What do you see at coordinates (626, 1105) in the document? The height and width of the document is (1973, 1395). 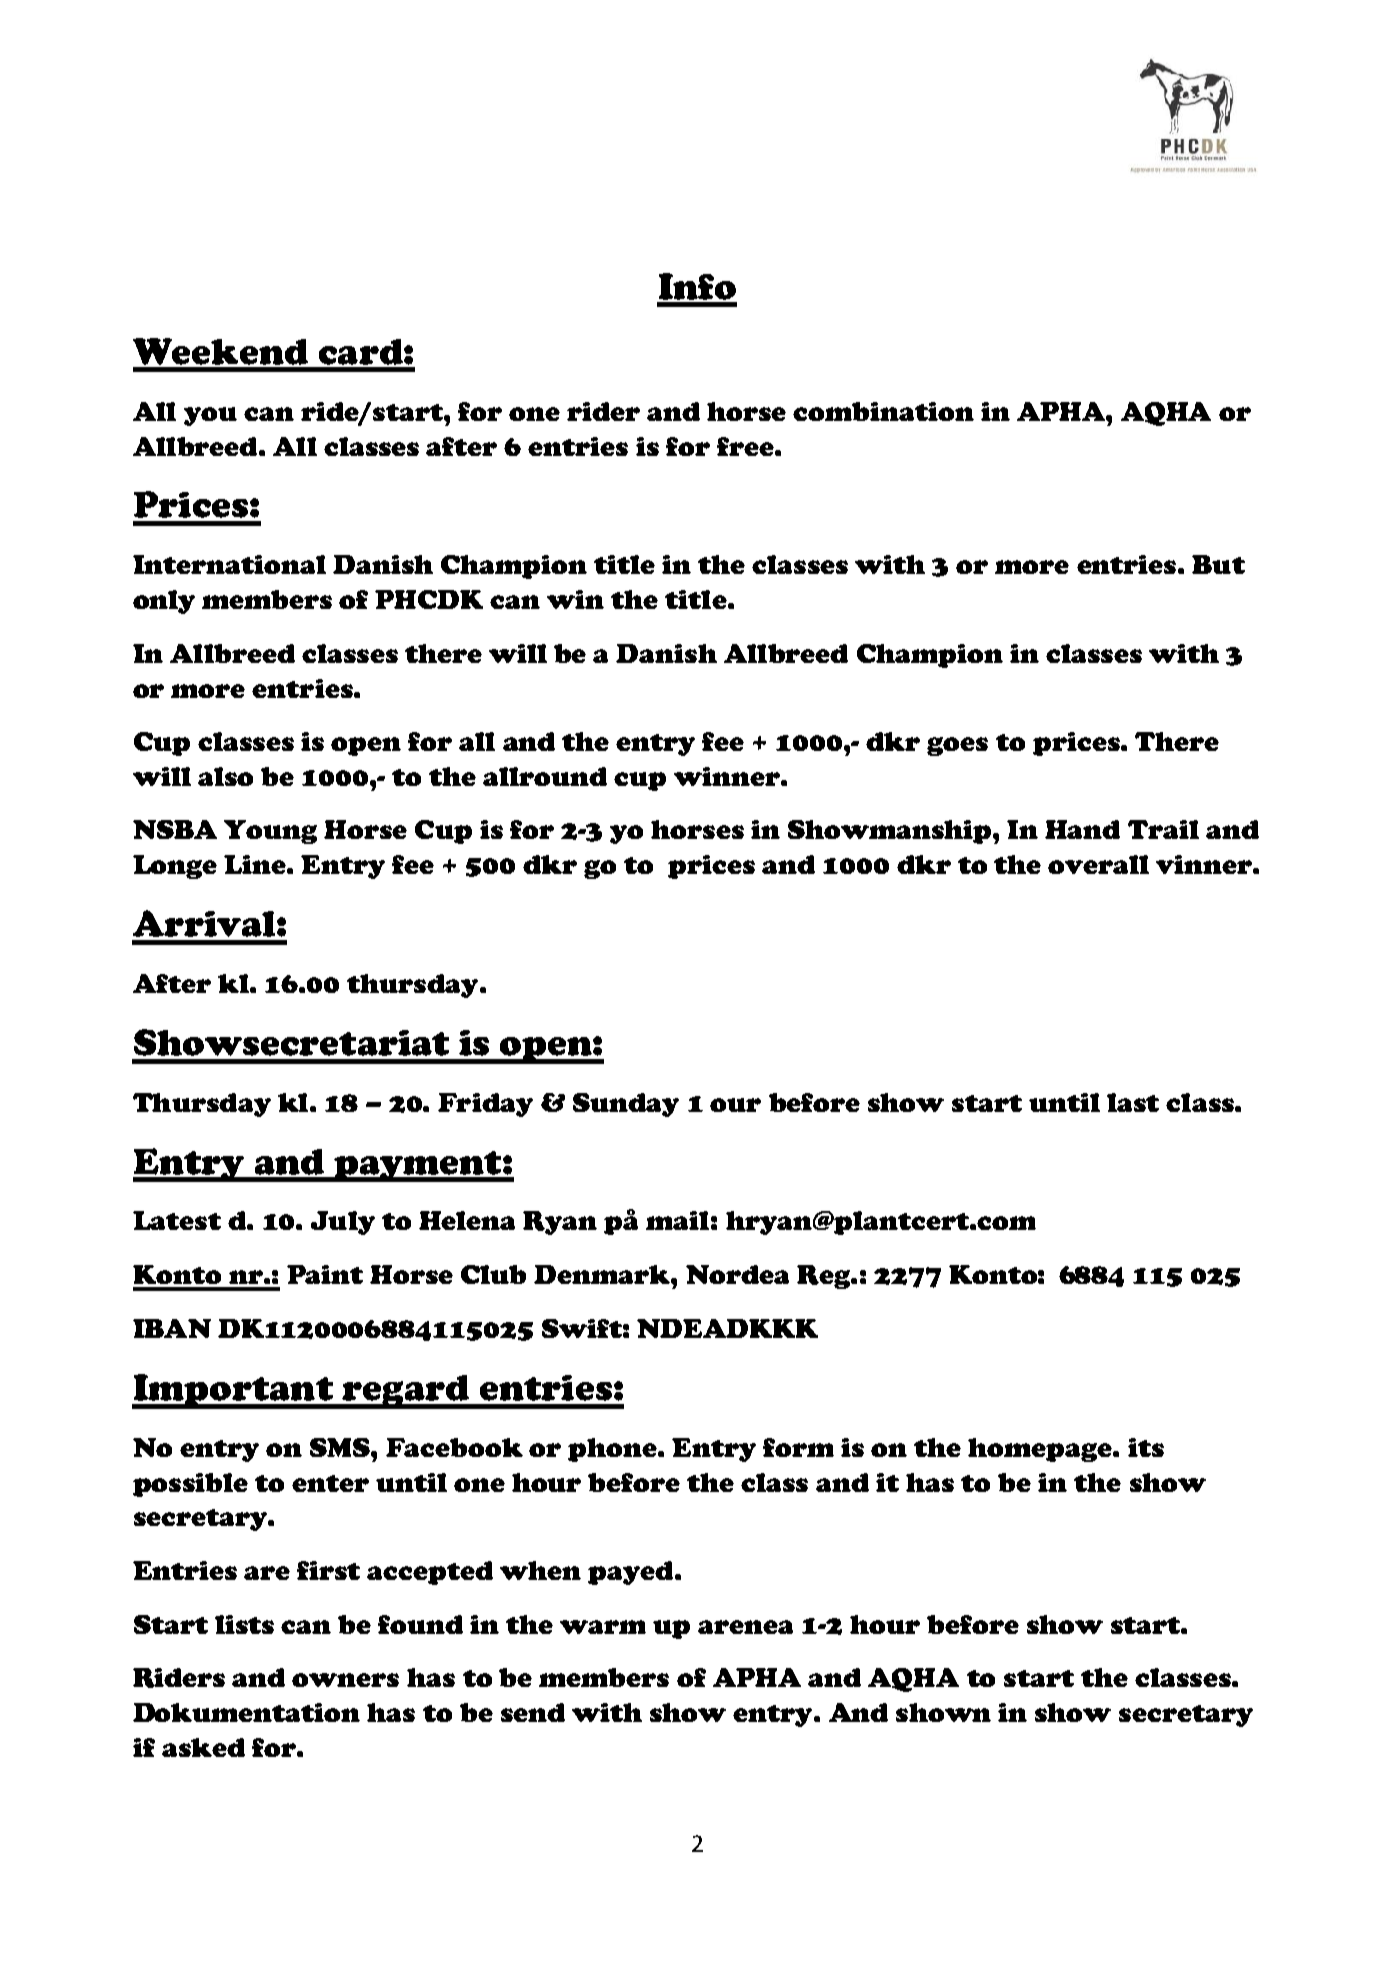 I see `Sunday` at bounding box center [626, 1105].
